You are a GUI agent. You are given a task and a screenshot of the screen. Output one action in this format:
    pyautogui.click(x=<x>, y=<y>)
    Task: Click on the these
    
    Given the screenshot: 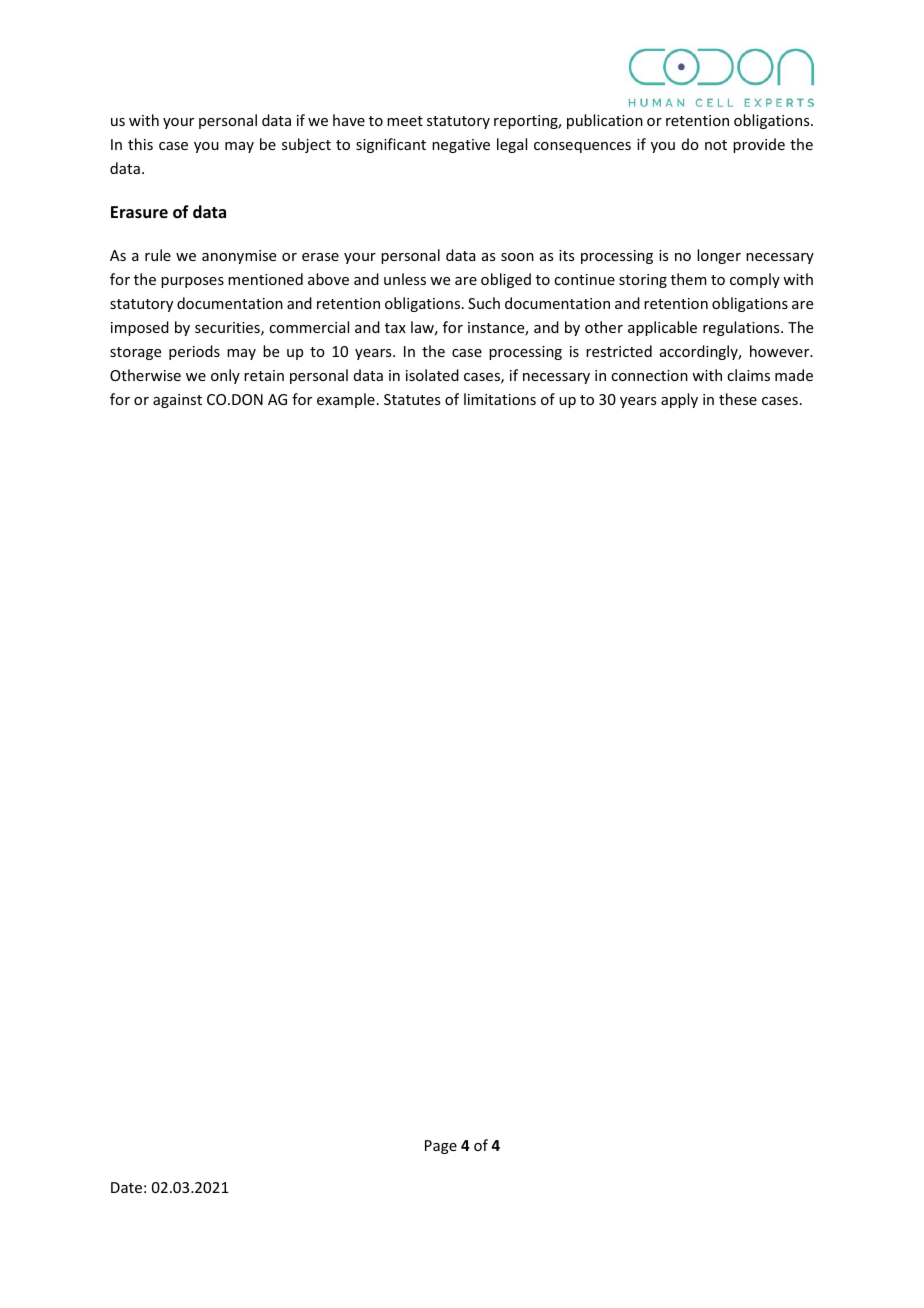 What is the action you would take?
    pyautogui.click(x=738, y=399)
